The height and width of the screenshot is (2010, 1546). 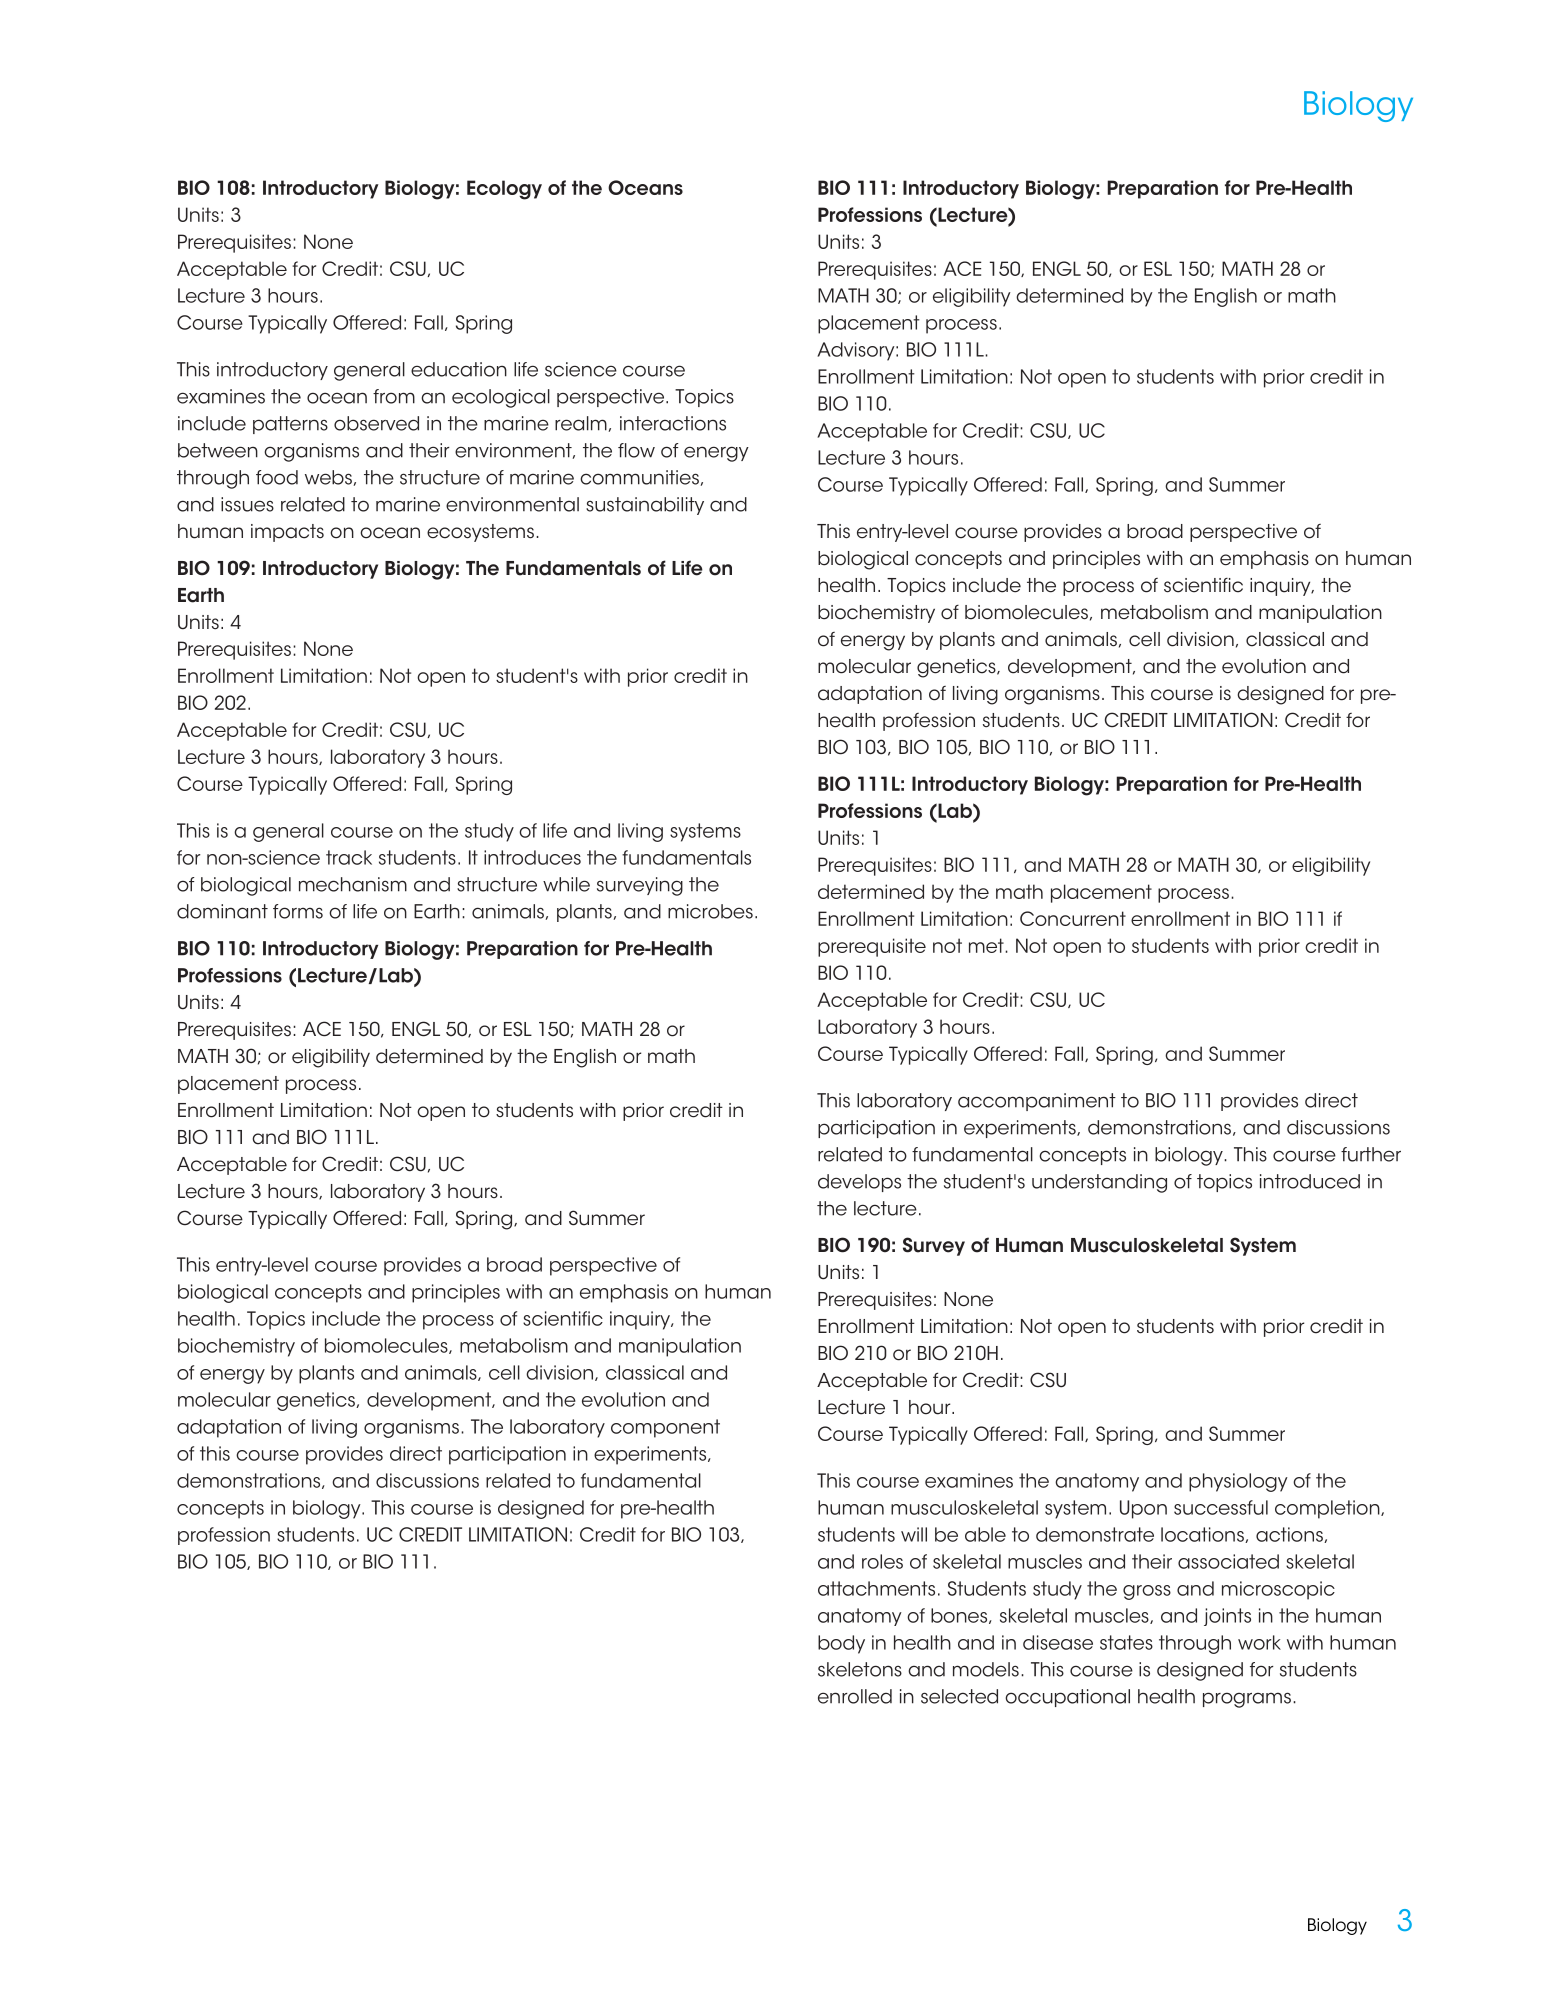 I want to click on body, so click(x=841, y=1644).
